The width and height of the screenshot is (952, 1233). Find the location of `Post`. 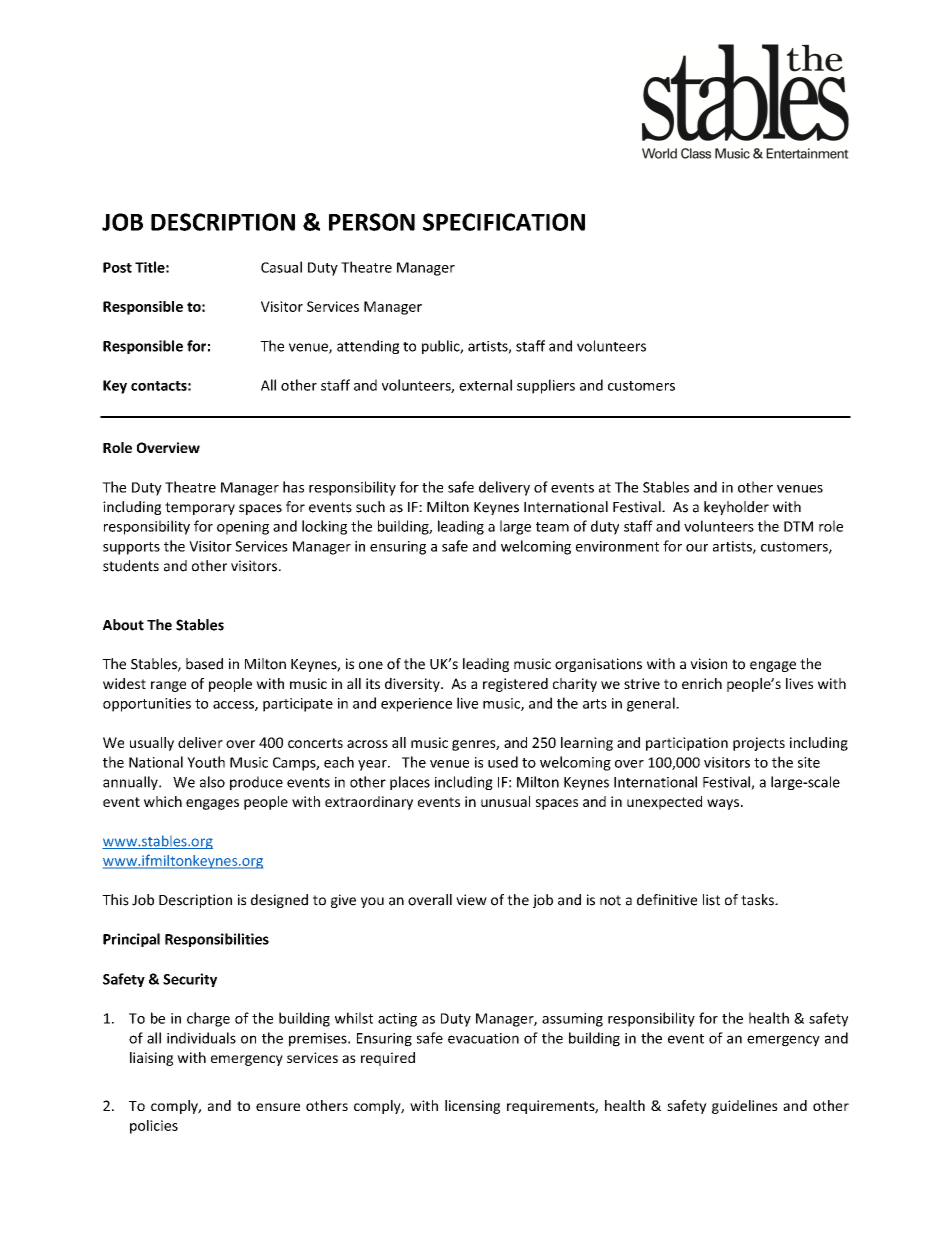

Post is located at coordinates (117, 267).
